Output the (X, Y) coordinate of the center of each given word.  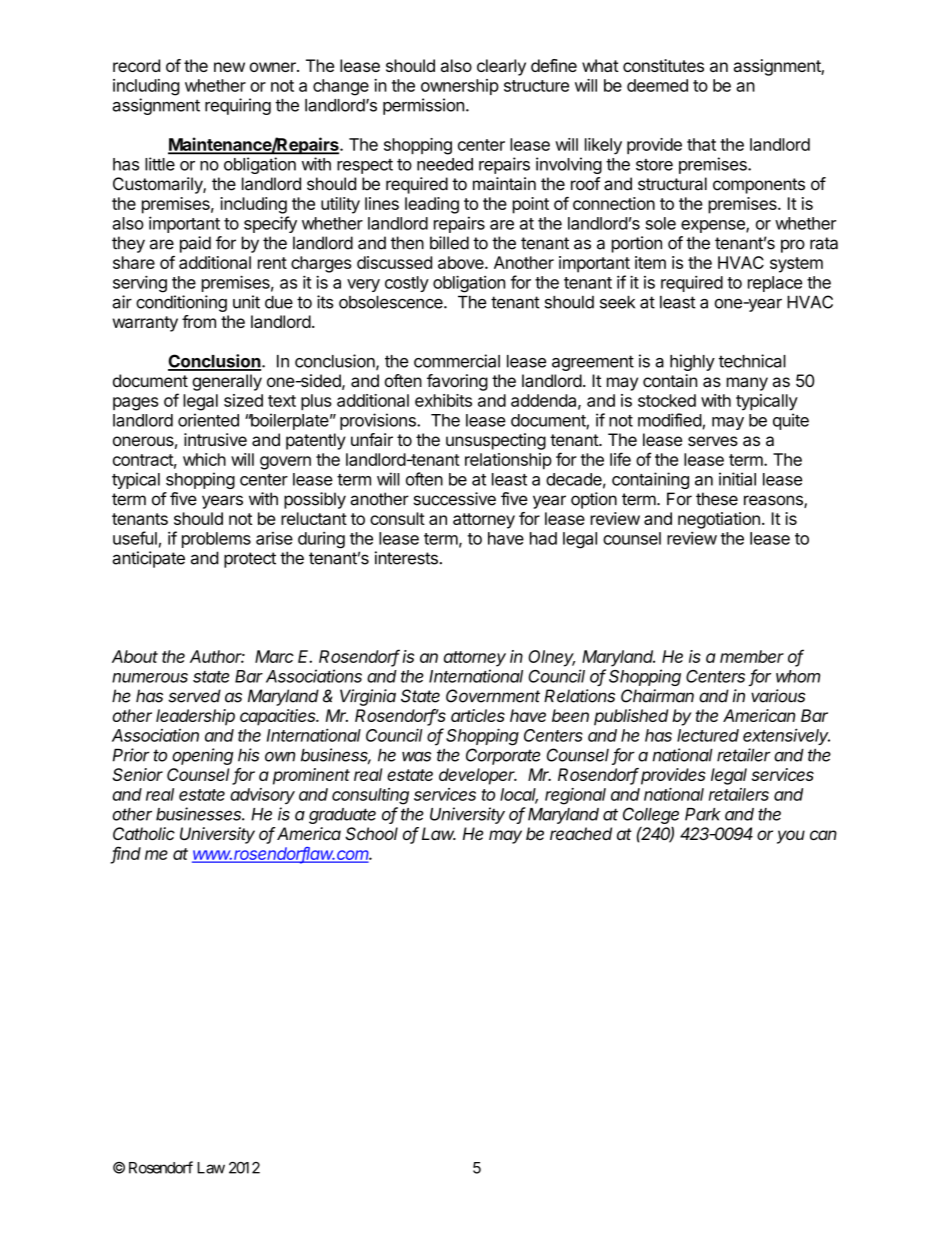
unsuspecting (496, 441)
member (752, 656)
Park (703, 814)
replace (775, 284)
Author (217, 656)
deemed (657, 85)
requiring (238, 106)
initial (737, 479)
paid (195, 244)
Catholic (144, 833)
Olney (552, 658)
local (519, 795)
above (462, 262)
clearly (501, 67)
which (204, 459)
